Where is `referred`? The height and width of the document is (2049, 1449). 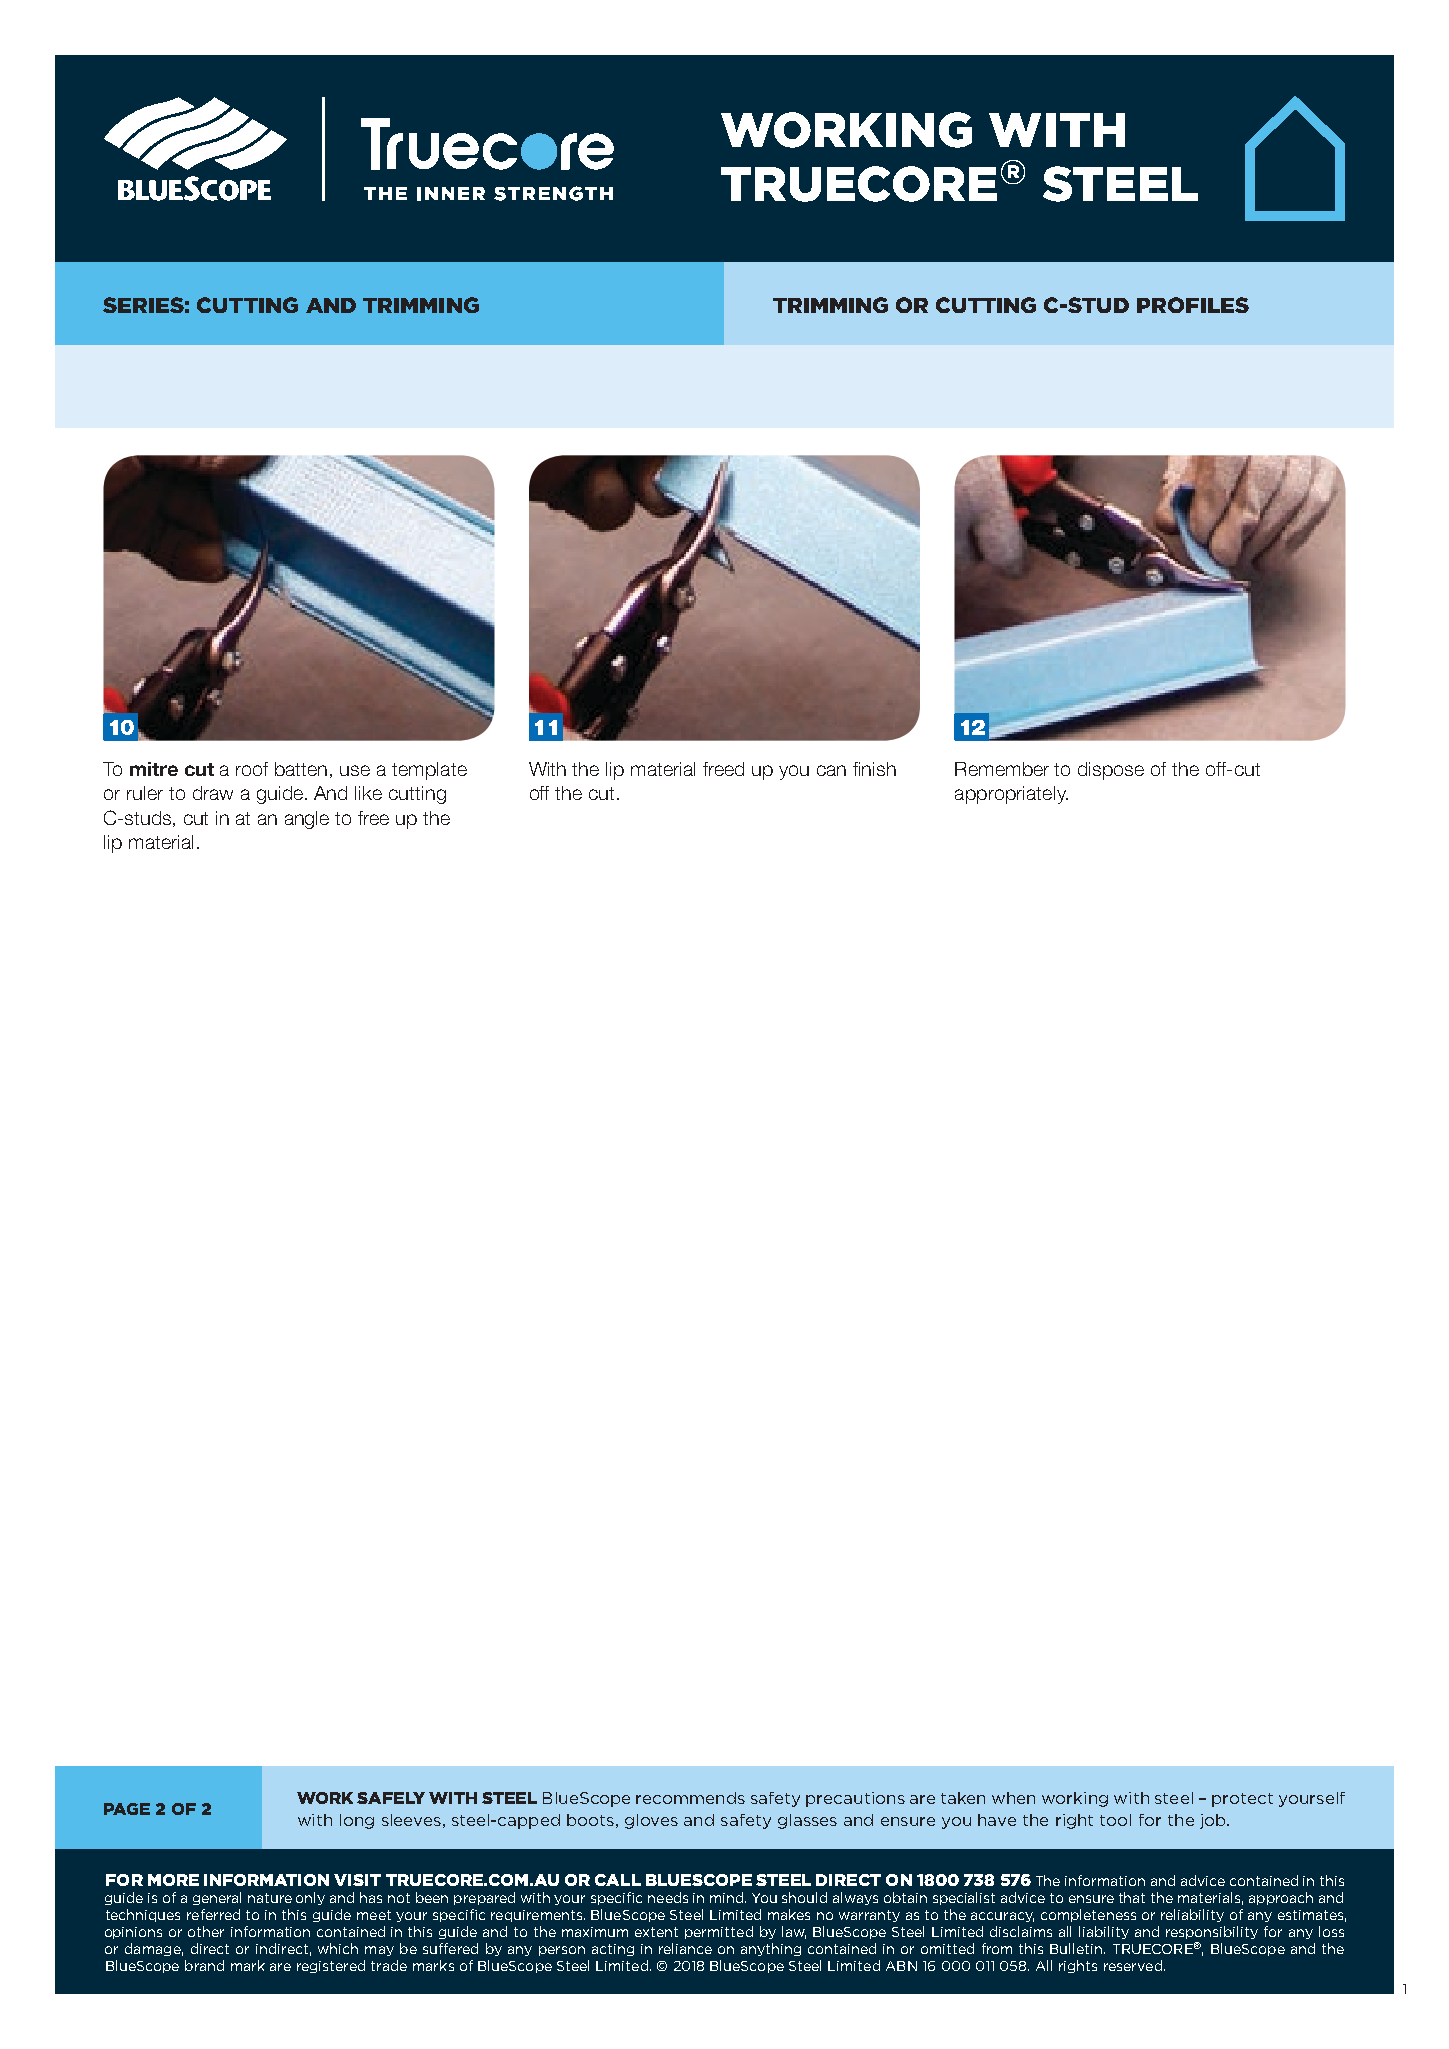
referred is located at coordinates (213, 1914).
